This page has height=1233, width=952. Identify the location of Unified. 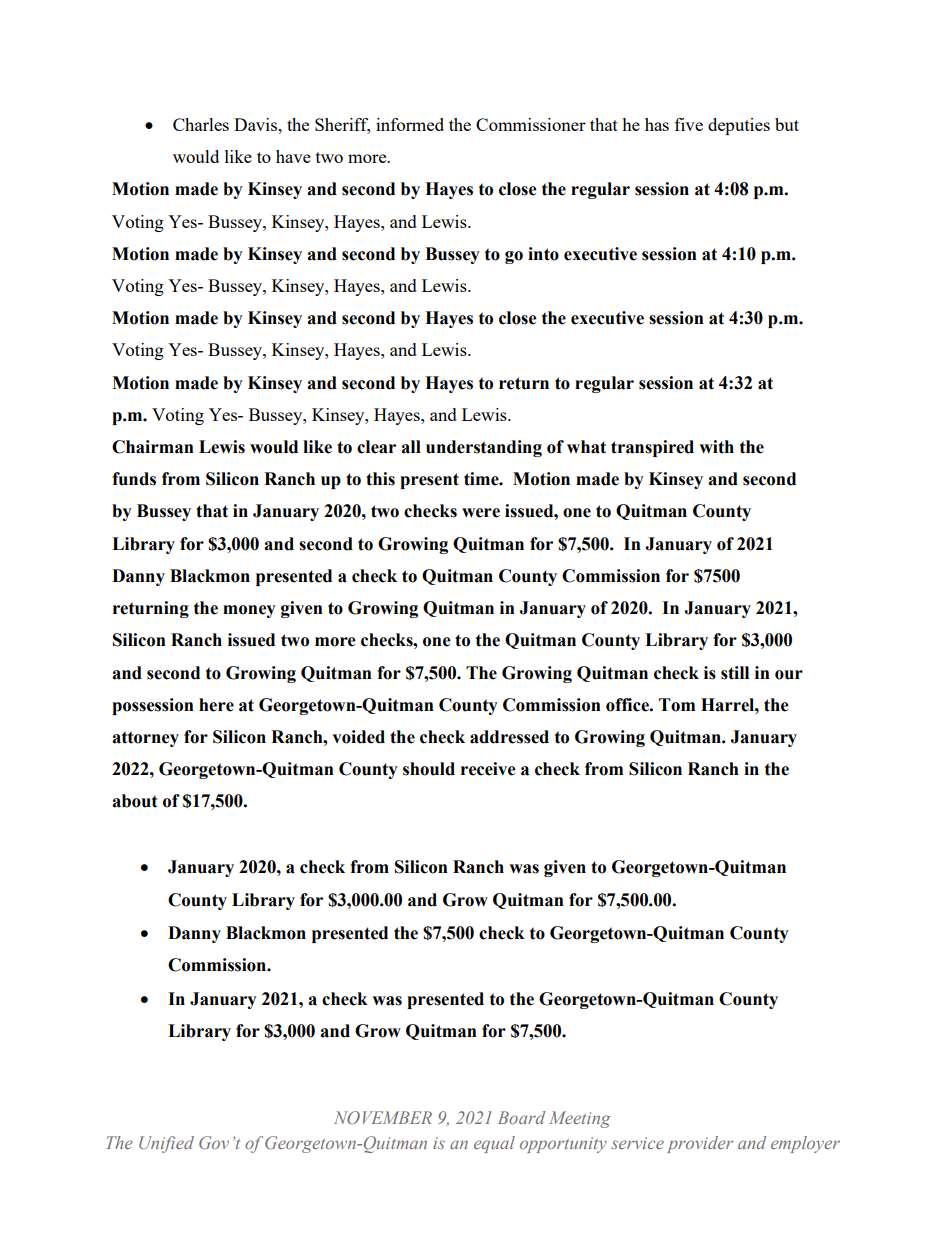
(166, 1144).
